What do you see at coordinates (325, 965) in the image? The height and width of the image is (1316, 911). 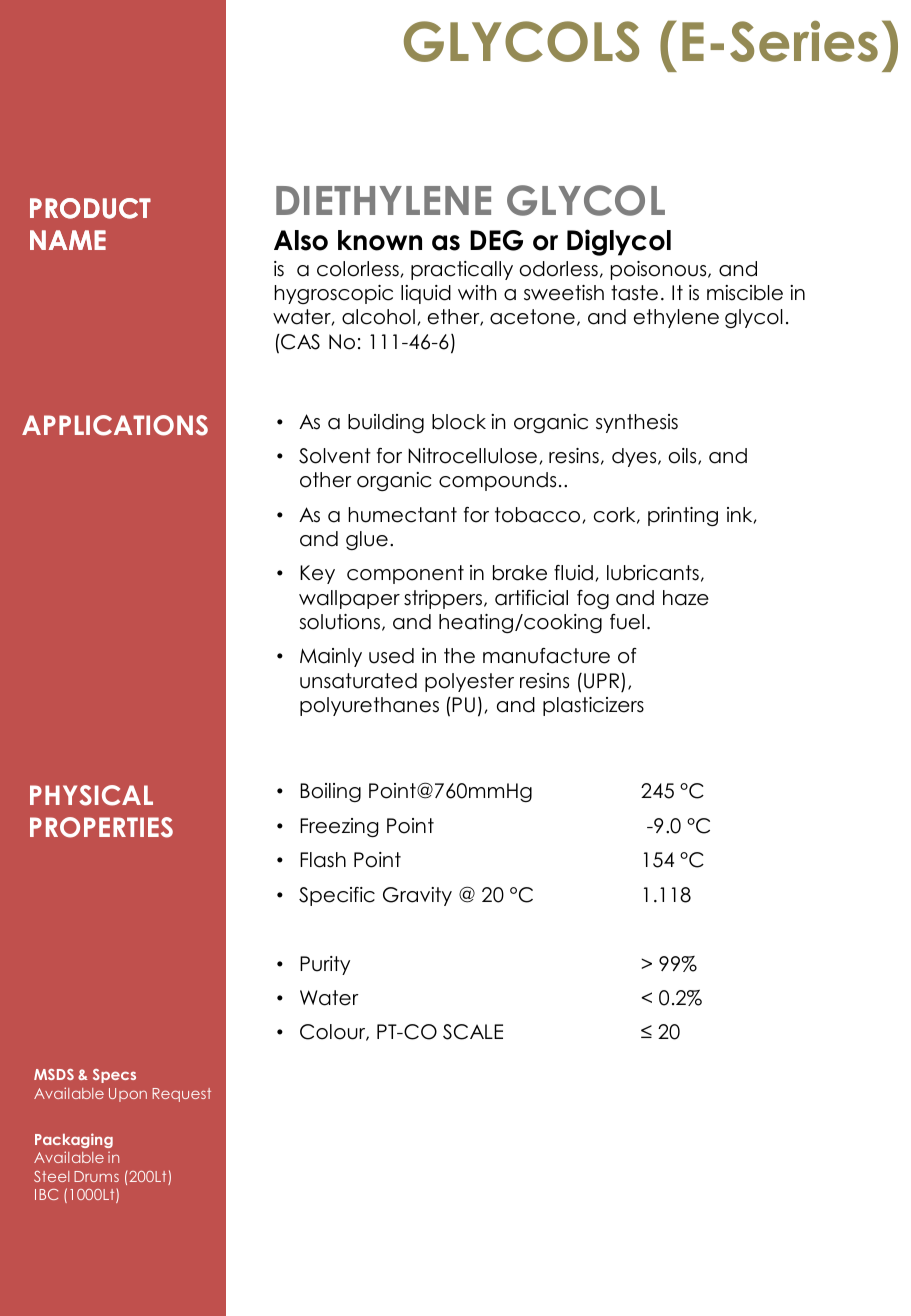 I see `Purity` at bounding box center [325, 965].
